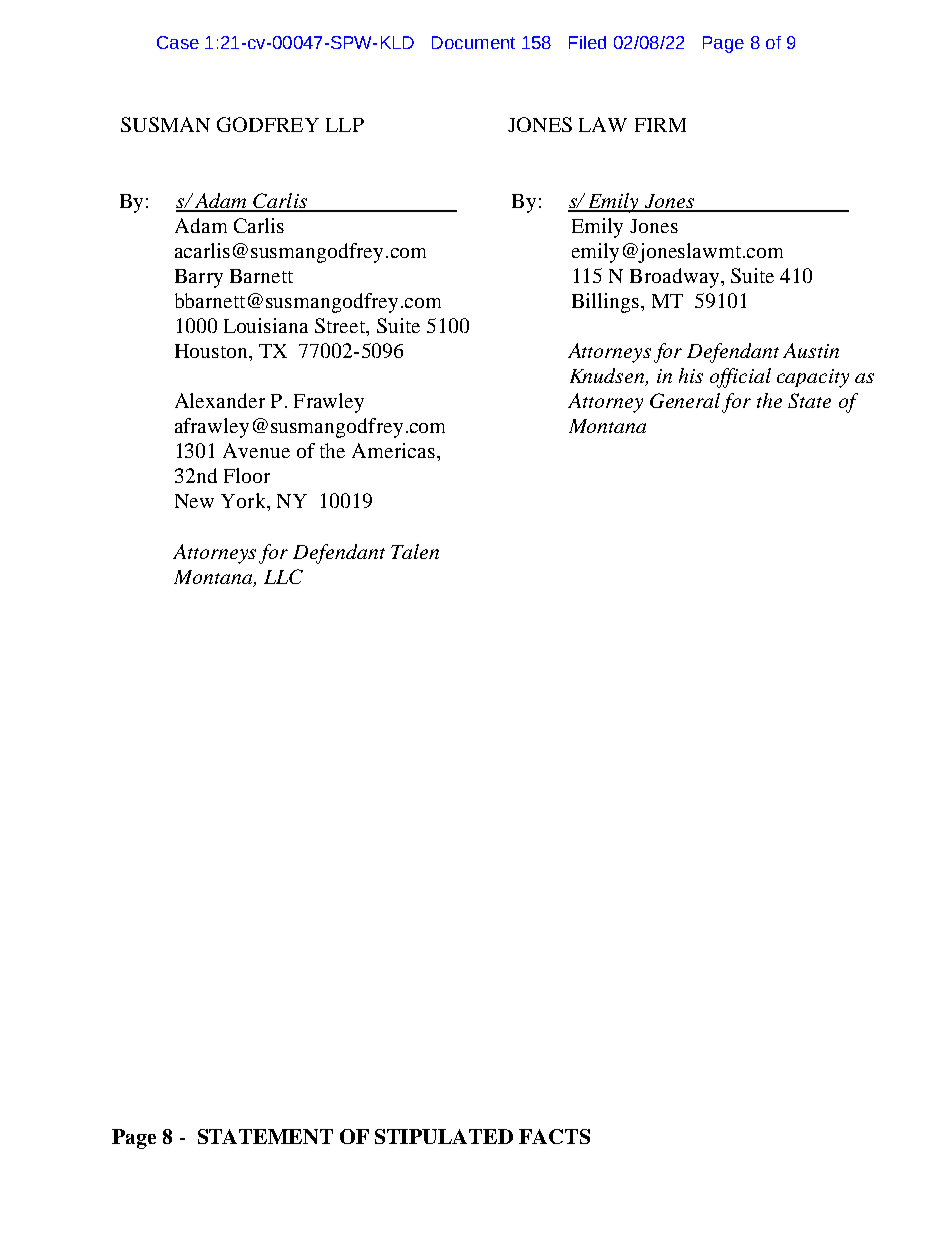  I want to click on Case, so click(178, 42).
